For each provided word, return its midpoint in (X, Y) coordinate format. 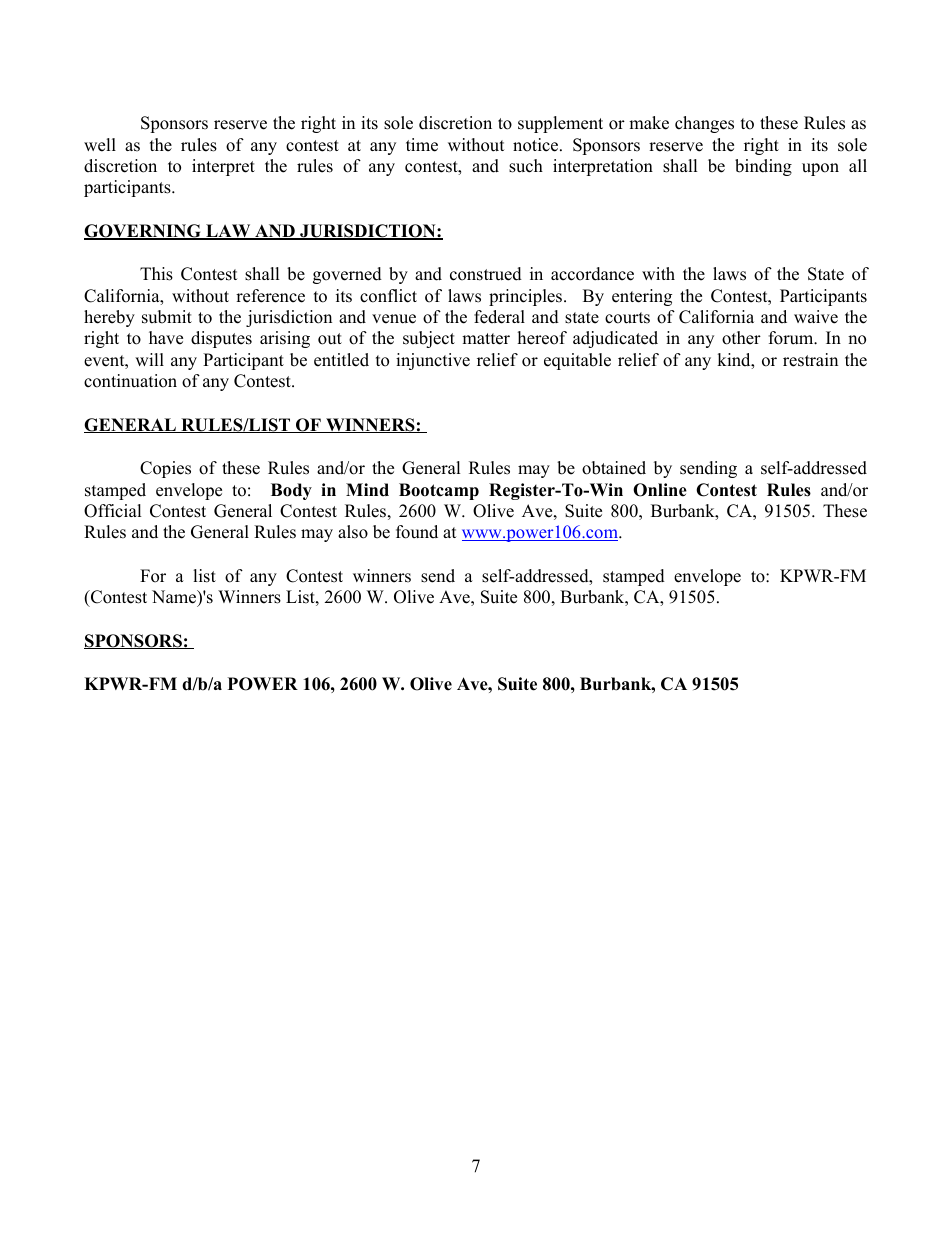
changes (704, 124)
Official (113, 511)
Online (660, 490)
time (422, 145)
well (100, 145)
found (417, 532)
